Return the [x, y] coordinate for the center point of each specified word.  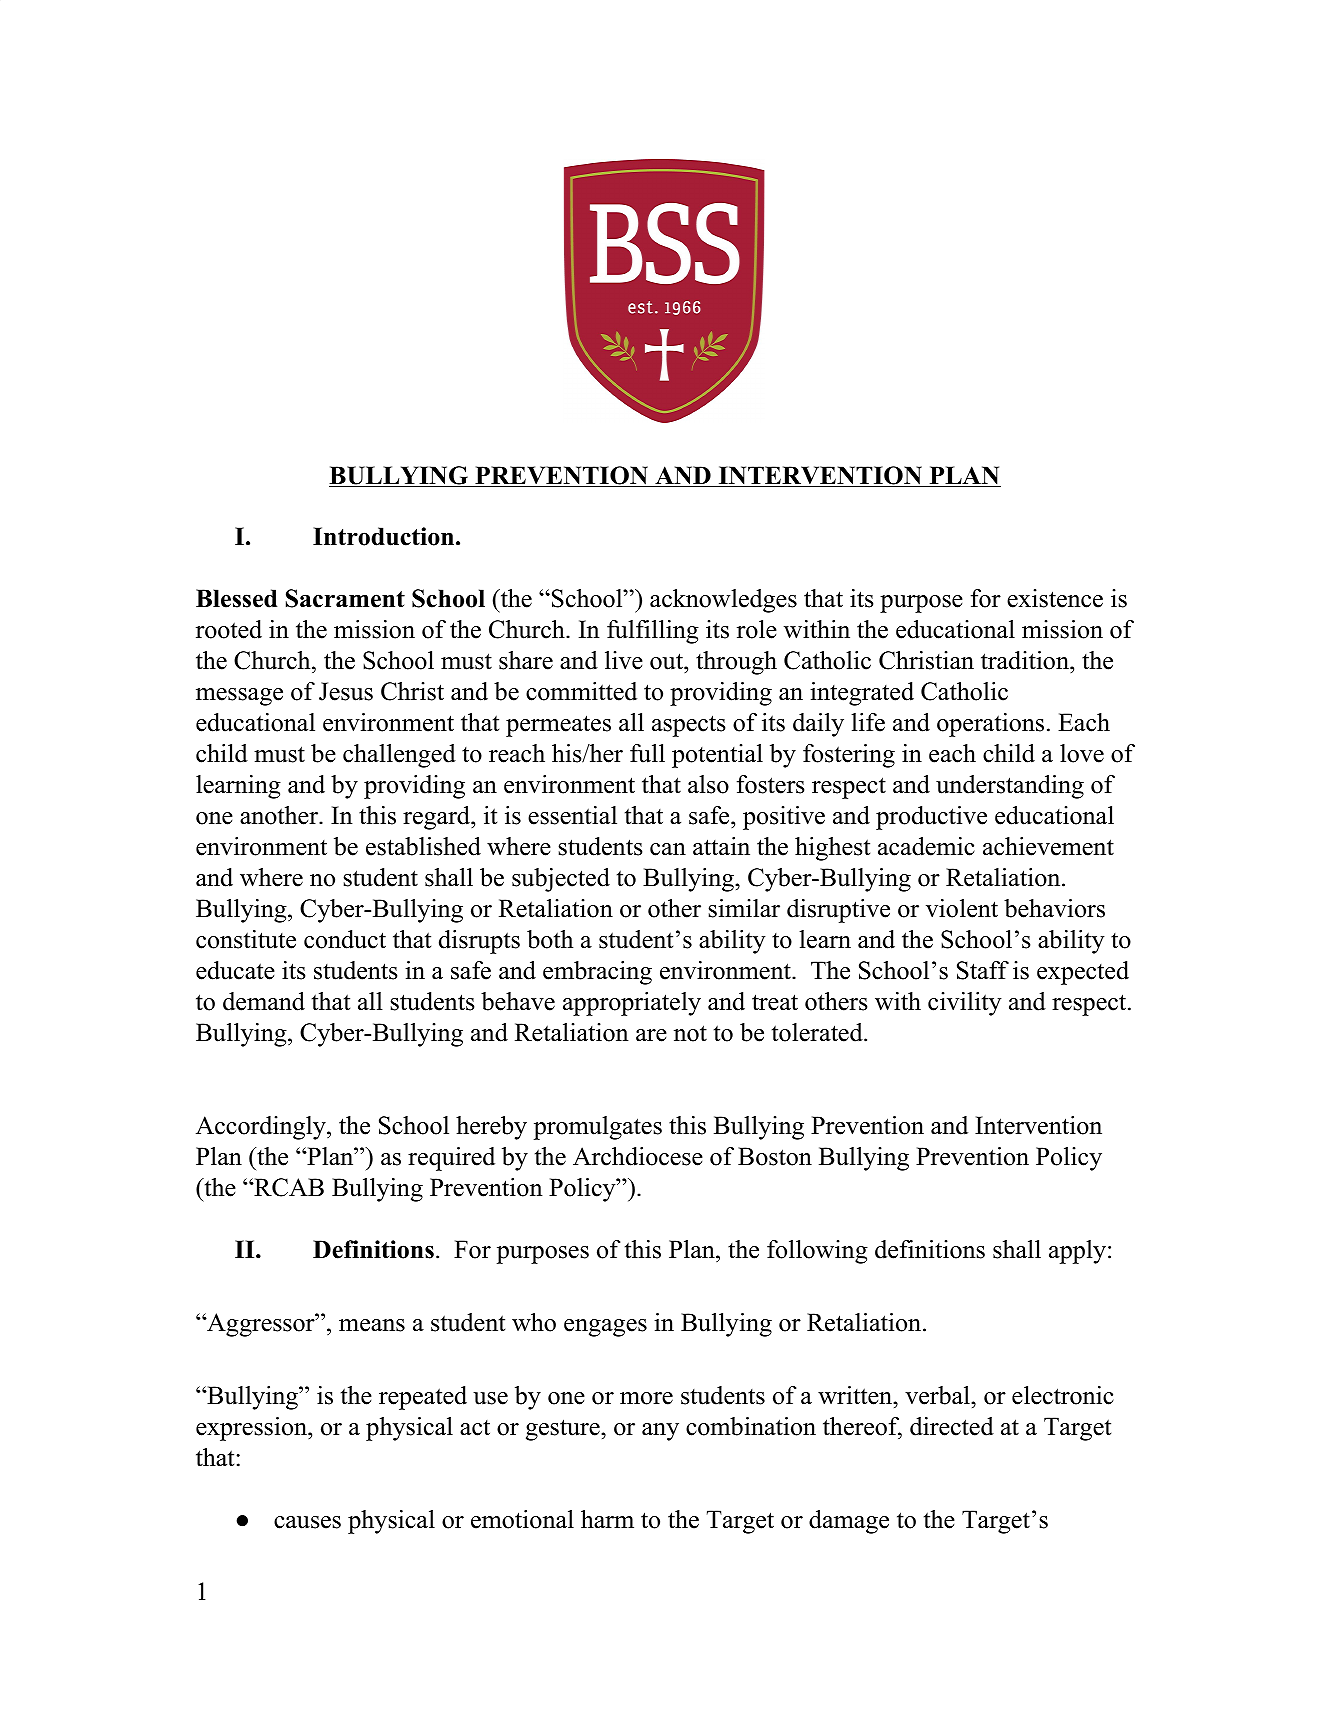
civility [965, 1004]
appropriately [632, 1004]
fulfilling [653, 632]
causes [307, 1522]
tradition [1026, 662]
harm [607, 1519]
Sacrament [345, 598]
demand [264, 1001]
